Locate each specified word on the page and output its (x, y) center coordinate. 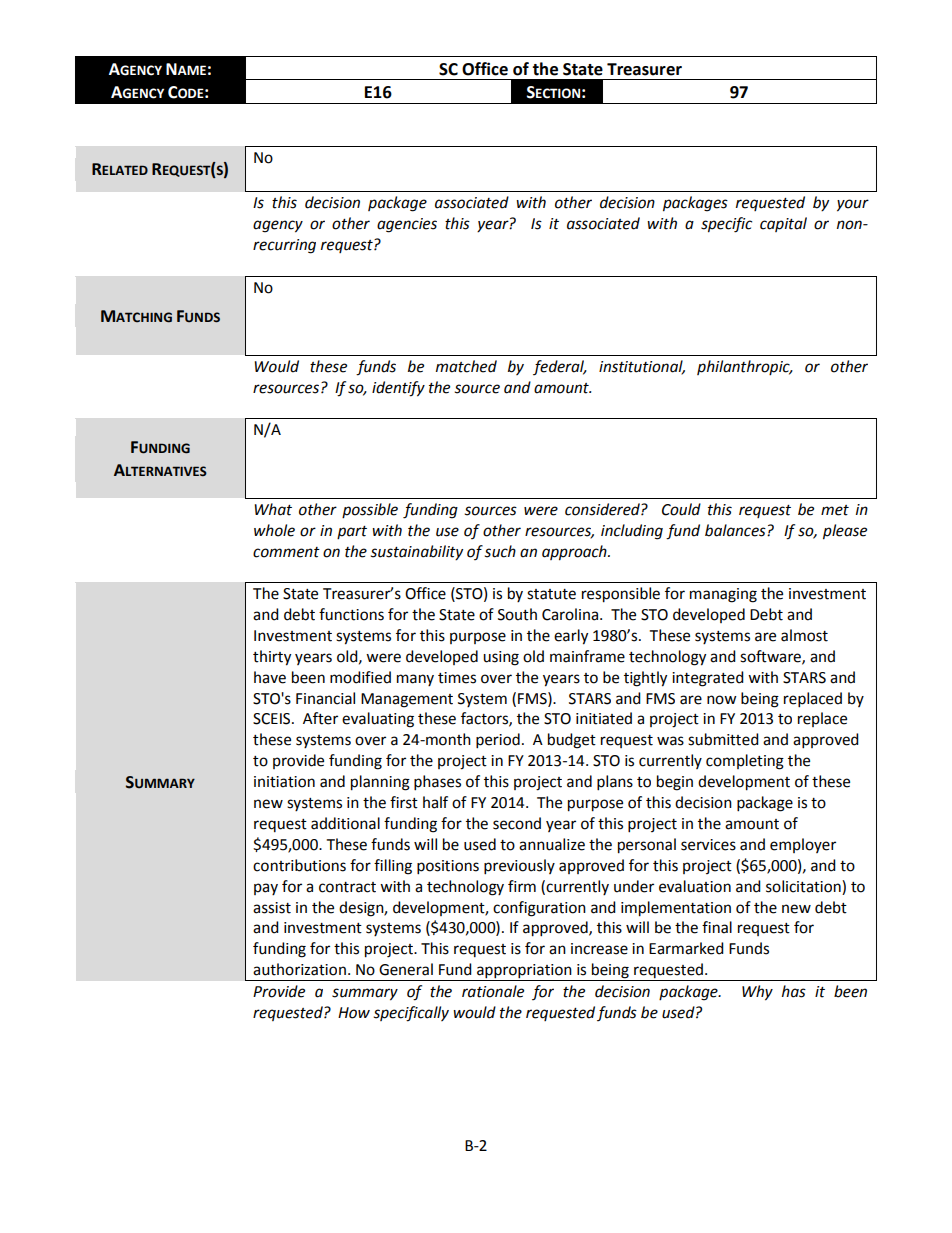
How (354, 1013)
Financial (325, 698)
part (352, 532)
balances (736, 530)
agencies (407, 225)
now (722, 700)
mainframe (587, 656)
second (517, 823)
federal (560, 367)
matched (466, 366)
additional (345, 823)
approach (575, 553)
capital (783, 224)
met (835, 510)
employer (803, 845)
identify (398, 389)
